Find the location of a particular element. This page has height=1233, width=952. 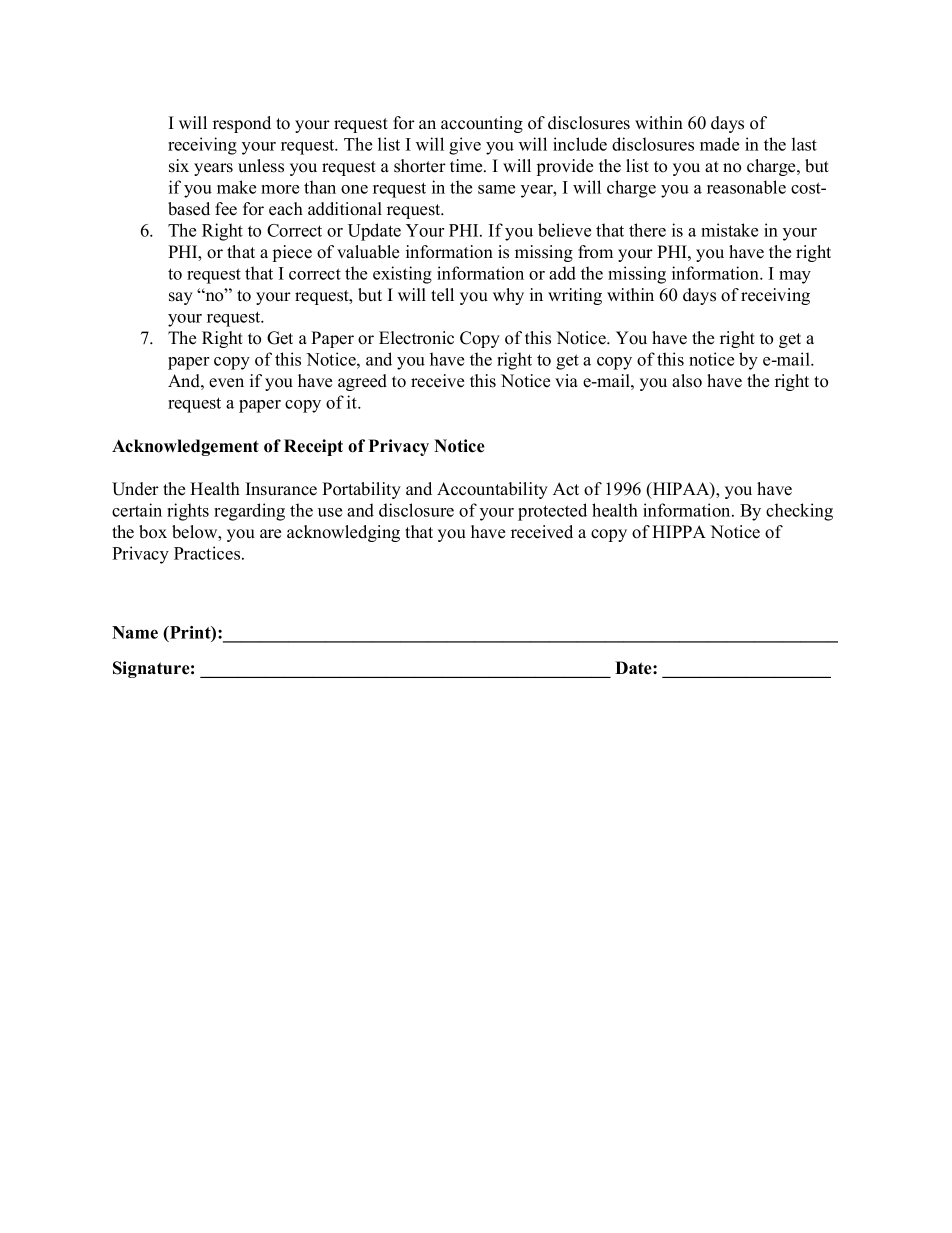

made is located at coordinates (719, 144).
